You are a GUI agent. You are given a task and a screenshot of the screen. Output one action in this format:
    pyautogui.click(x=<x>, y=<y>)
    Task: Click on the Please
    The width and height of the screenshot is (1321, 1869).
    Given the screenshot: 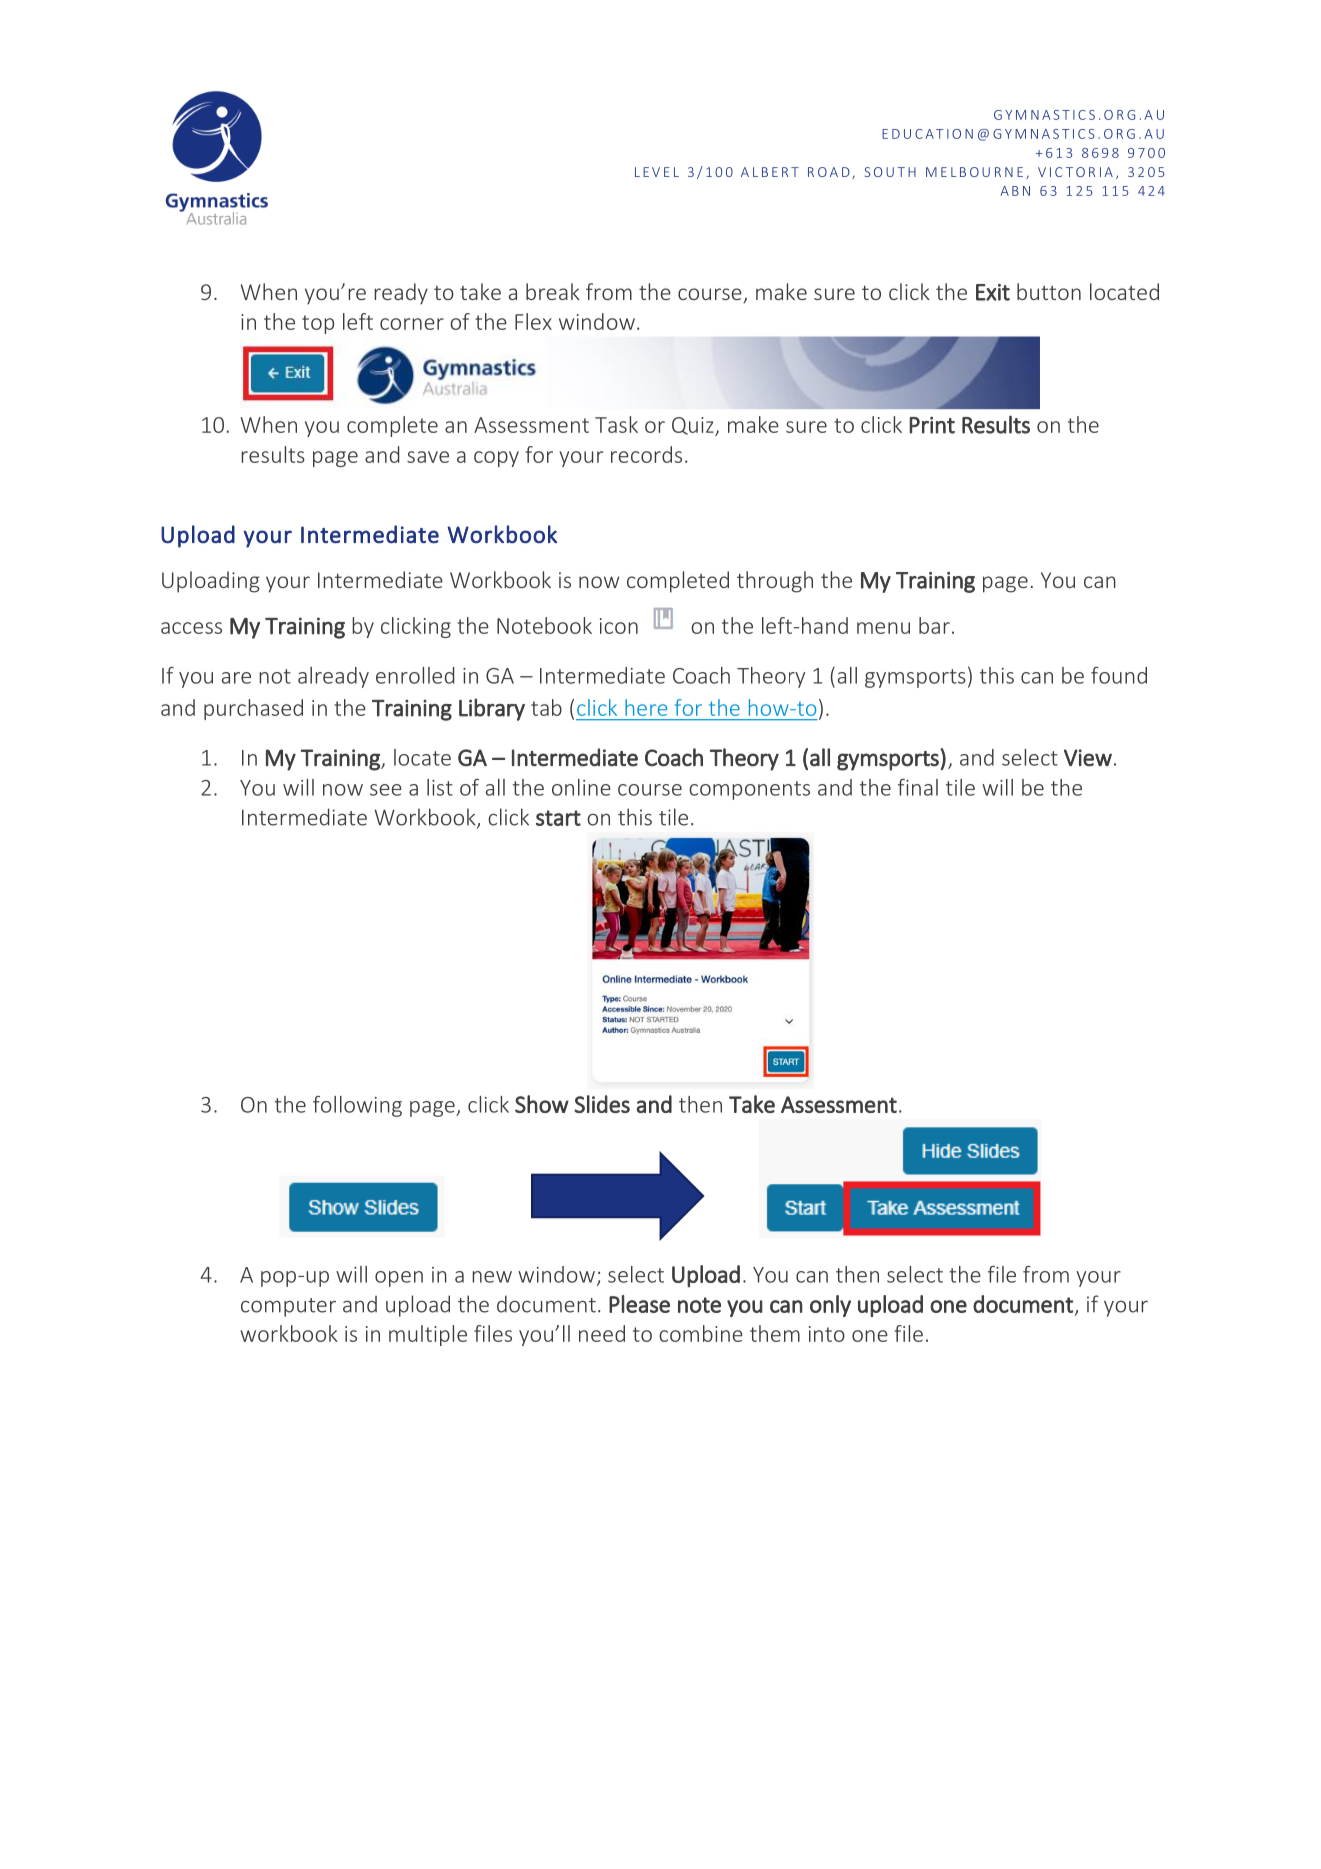 What is the action you would take?
    pyautogui.click(x=639, y=1304)
